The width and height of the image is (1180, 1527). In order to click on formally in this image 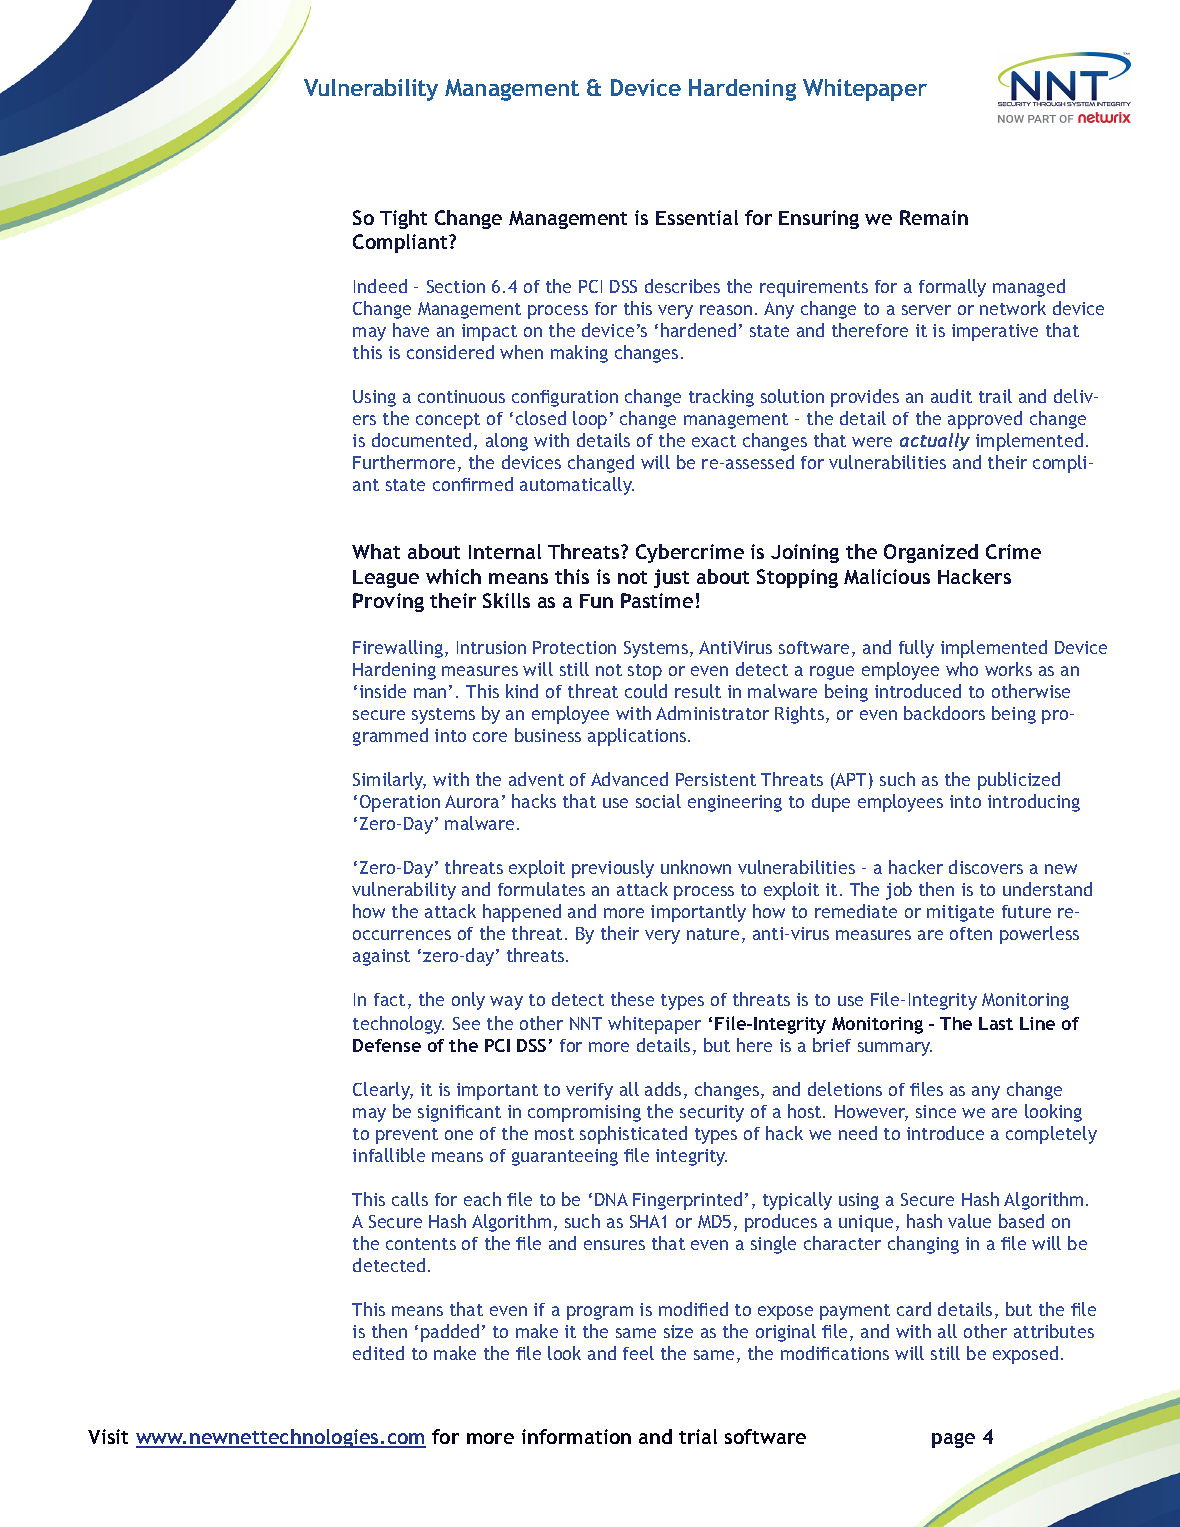, I will do `click(952, 288)`.
